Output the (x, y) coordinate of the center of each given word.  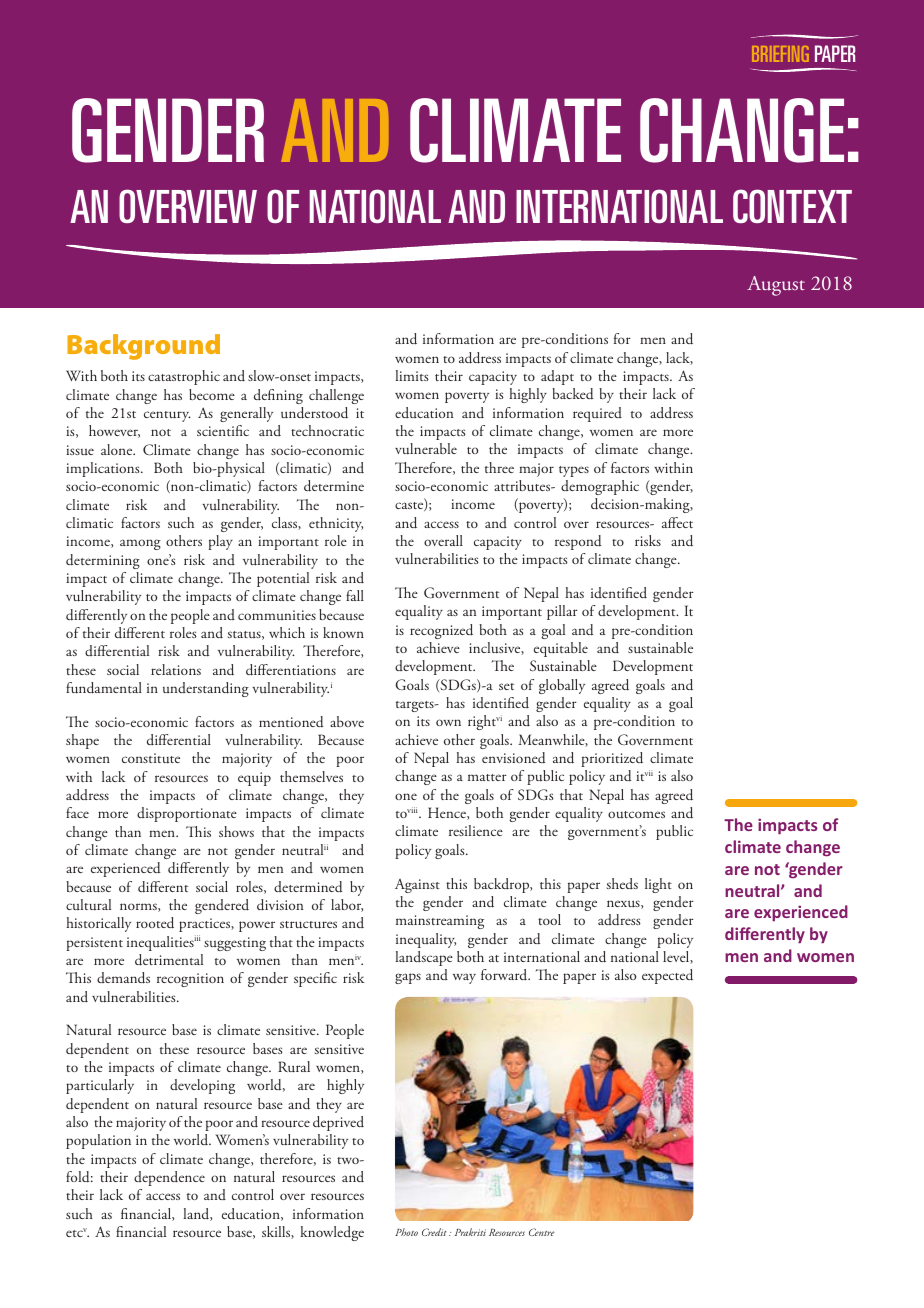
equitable (561, 649)
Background (143, 347)
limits (412, 375)
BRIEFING (780, 54)
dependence (169, 1178)
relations (176, 669)
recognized (441, 631)
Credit (434, 1232)
